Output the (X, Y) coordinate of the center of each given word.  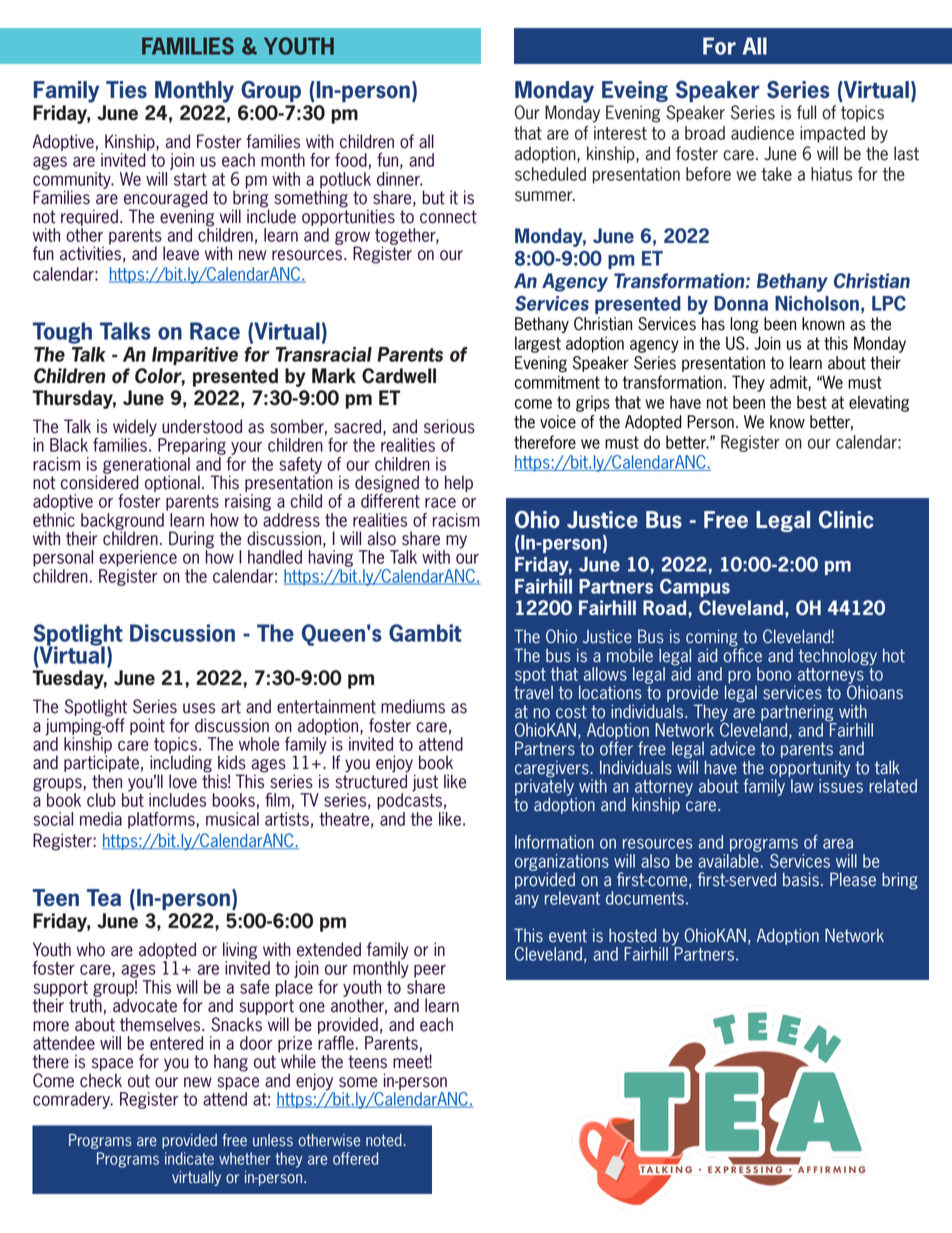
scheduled (550, 174)
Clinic (846, 520)
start (190, 179)
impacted (832, 134)
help (459, 483)
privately (544, 787)
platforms (162, 820)
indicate (189, 1158)
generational (146, 466)
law (802, 786)
